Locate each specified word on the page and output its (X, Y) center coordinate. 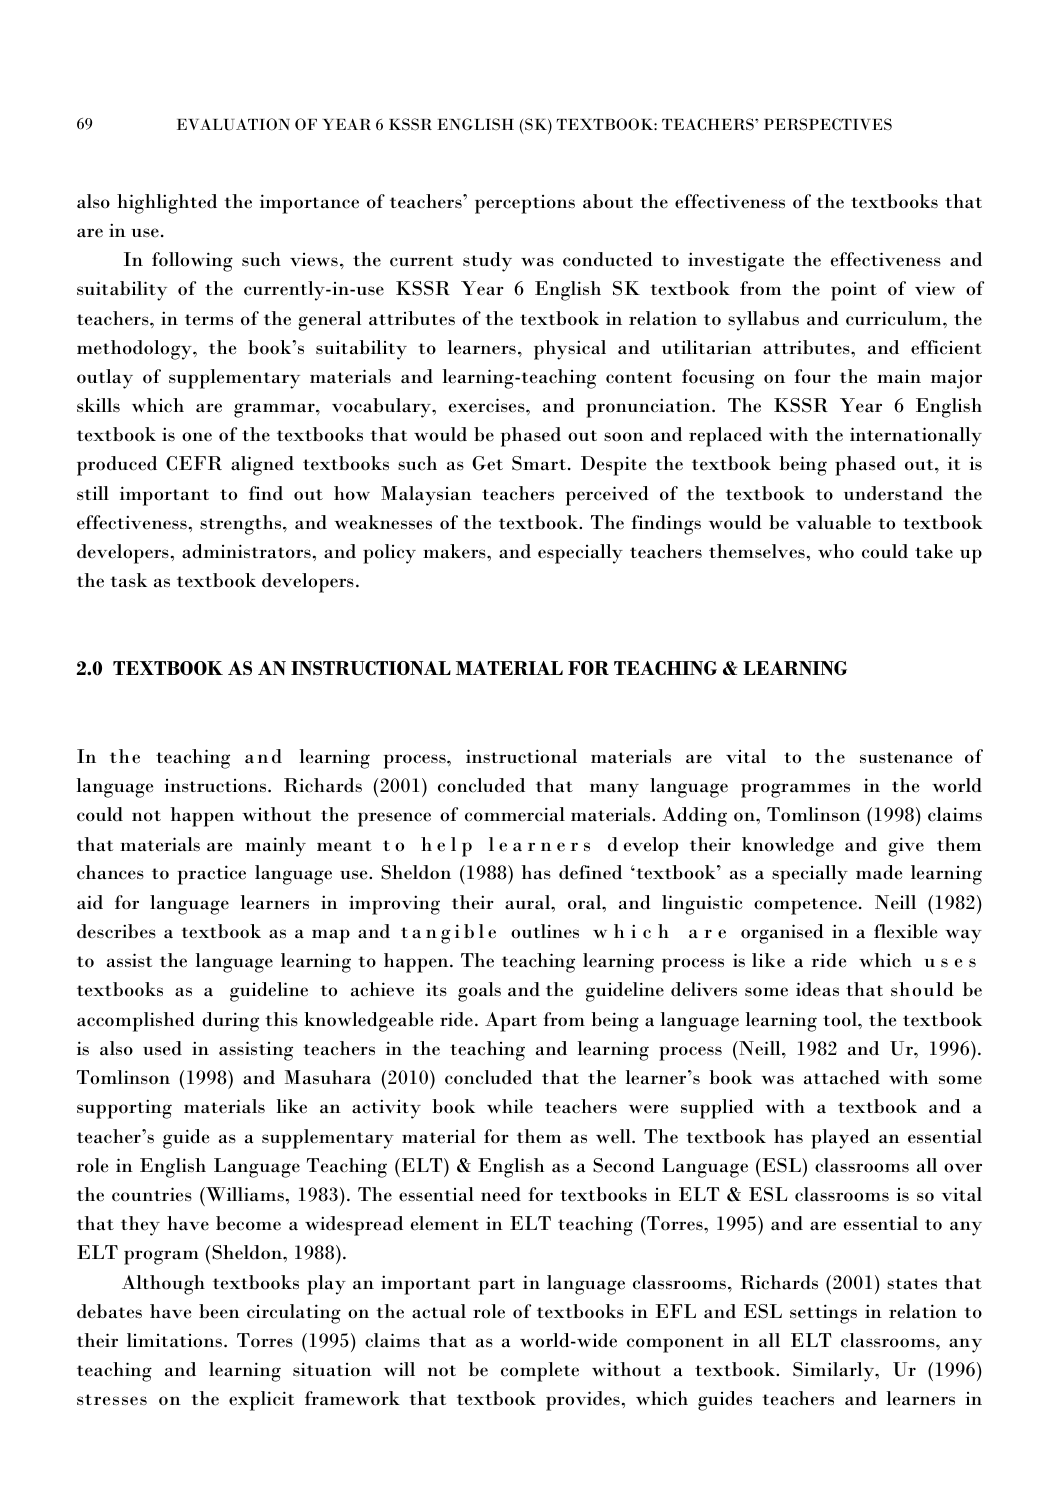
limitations (174, 1340)
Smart (539, 463)
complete (540, 1372)
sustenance (906, 758)
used (162, 1048)
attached (842, 1077)
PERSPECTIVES (828, 124)
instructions (216, 786)
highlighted (167, 204)
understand (893, 493)
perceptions (525, 204)
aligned (262, 466)
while (510, 1106)
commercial (515, 814)
